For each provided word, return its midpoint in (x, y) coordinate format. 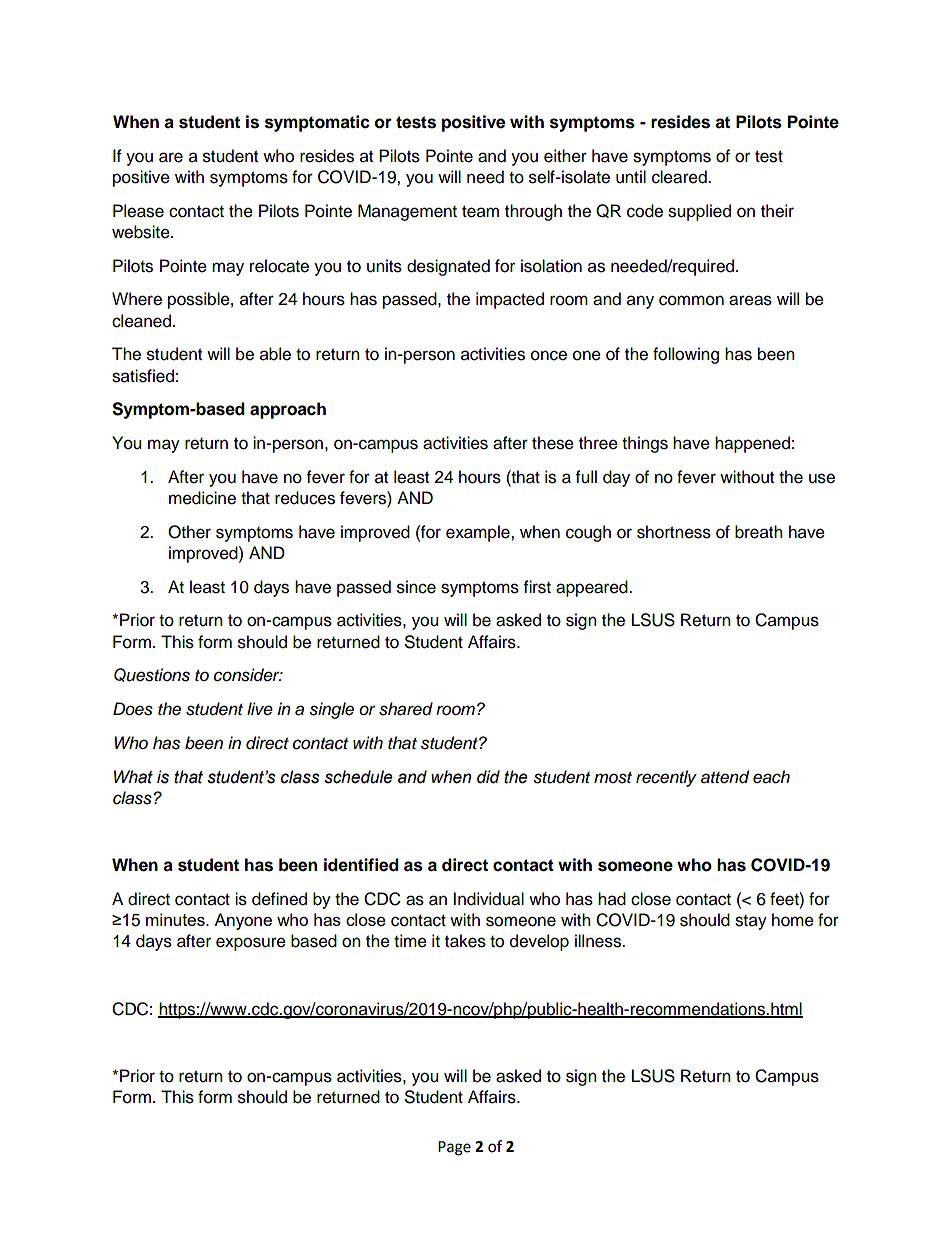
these (553, 443)
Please (138, 211)
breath (759, 532)
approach (288, 410)
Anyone (243, 921)
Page (454, 1148)
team (480, 212)
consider (248, 675)
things (645, 444)
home (793, 920)
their (777, 211)
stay (751, 922)
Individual (488, 899)
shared (406, 709)
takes (465, 941)
